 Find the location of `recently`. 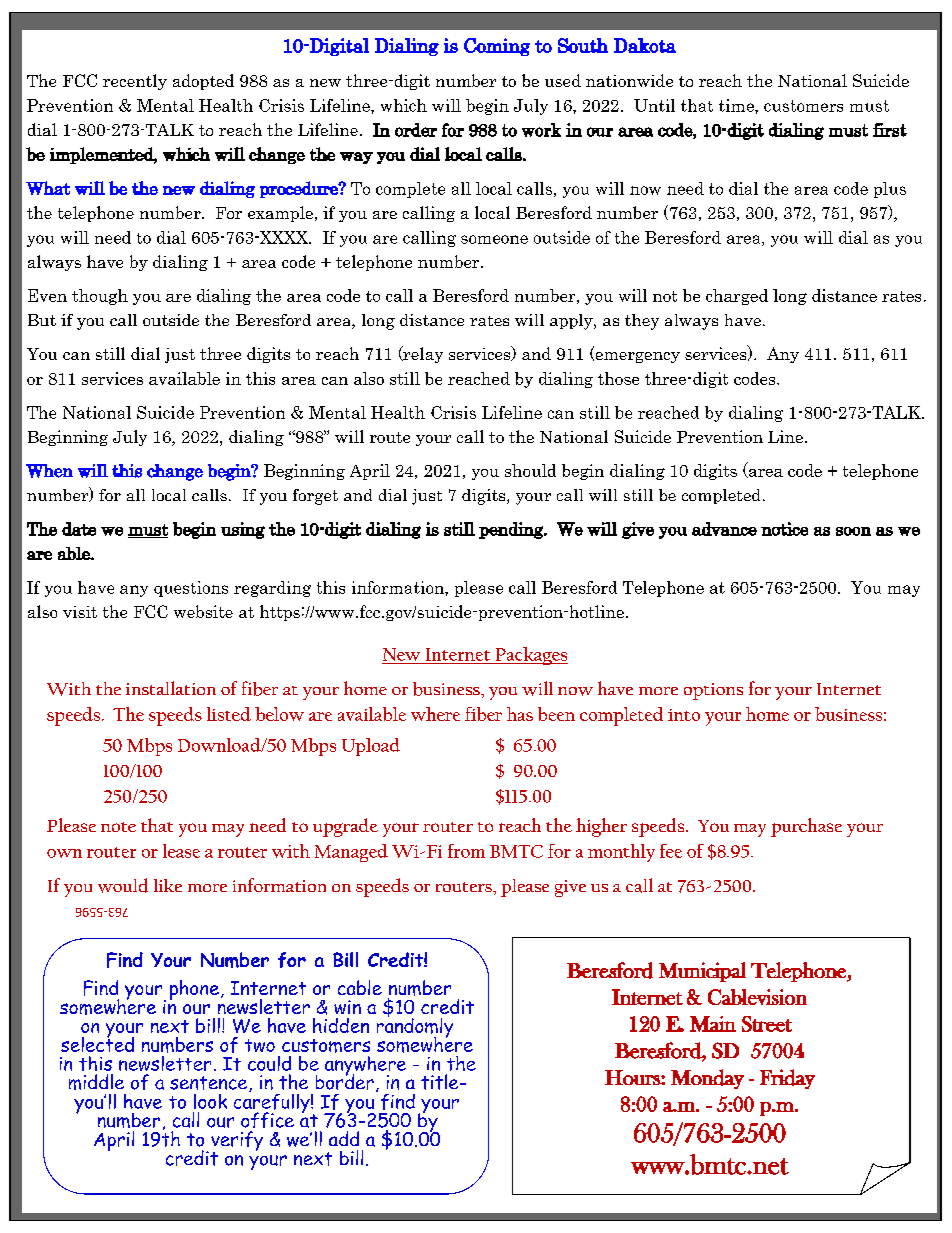

recently is located at coordinates (135, 82).
